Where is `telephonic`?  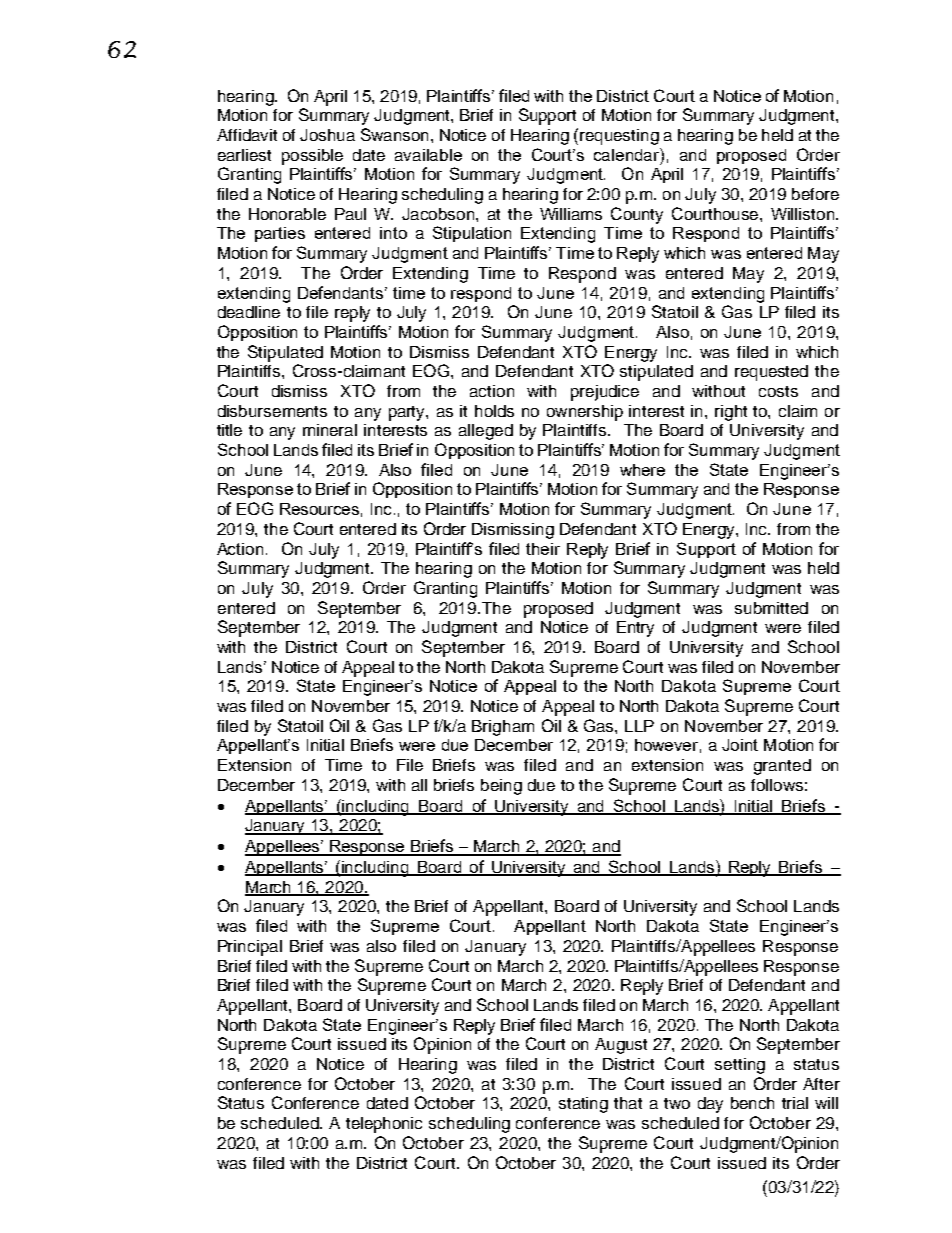 telephonic is located at coordinates (384, 1125).
